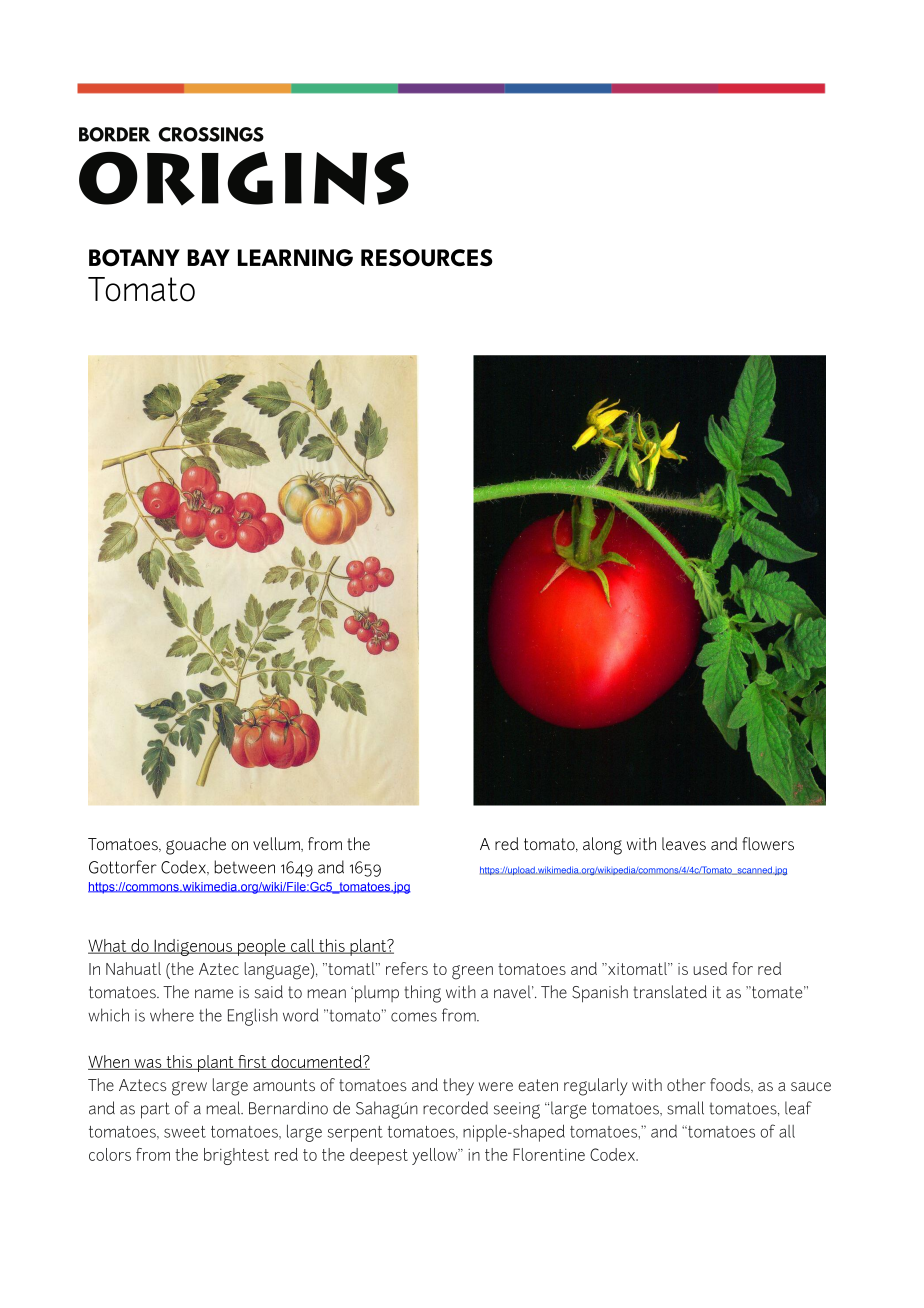  I want to click on gouache, so click(196, 846).
